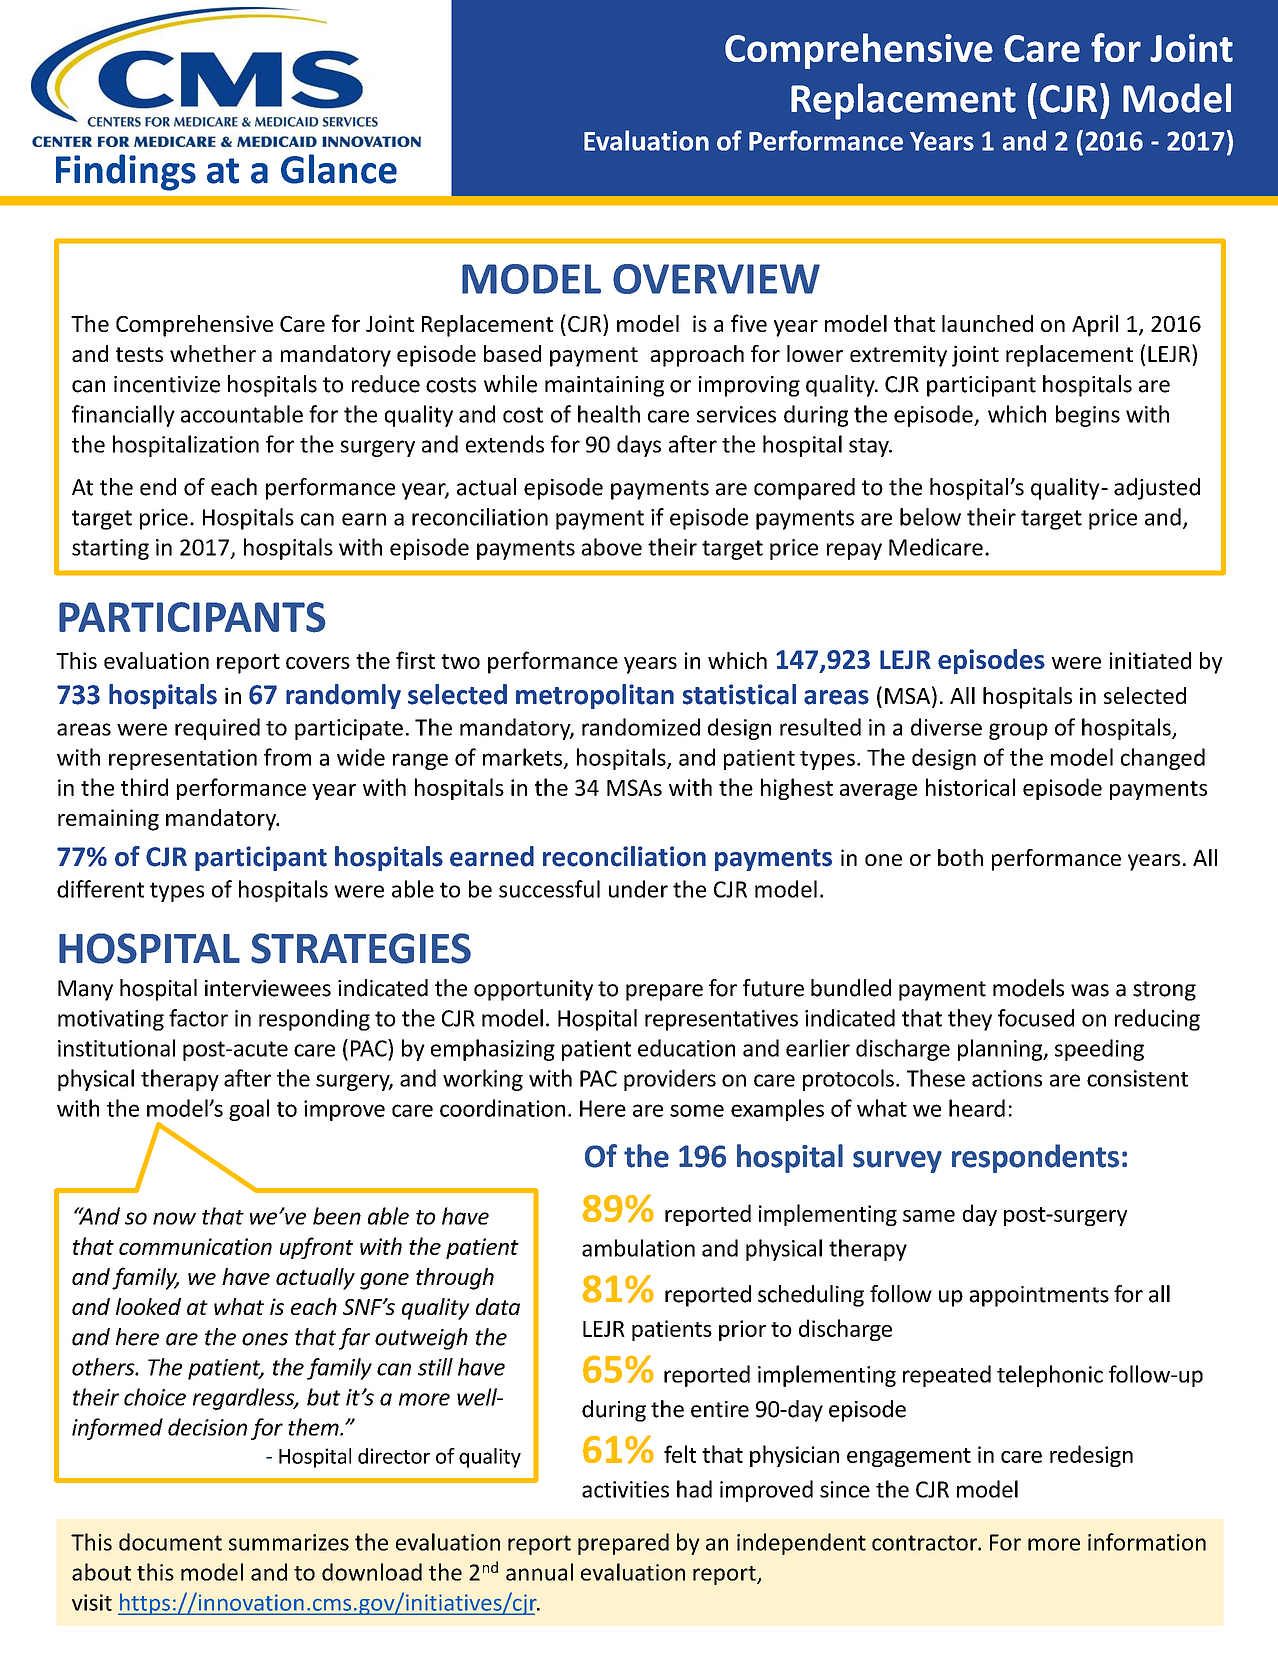  Describe the element at coordinates (1007, 1078) in the page. I see `actions` at that location.
